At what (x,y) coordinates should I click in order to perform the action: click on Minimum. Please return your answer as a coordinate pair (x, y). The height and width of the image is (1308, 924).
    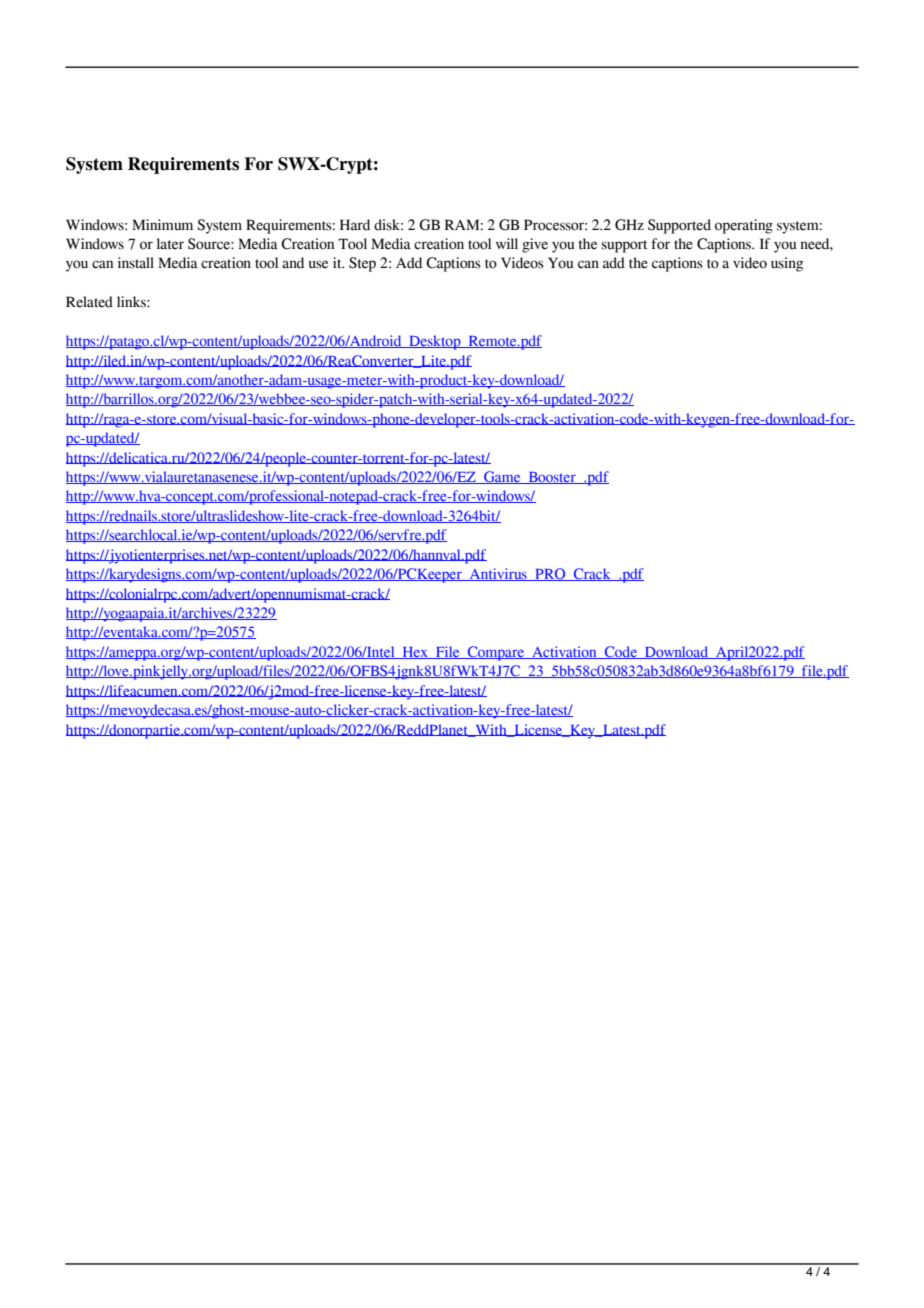
    Looking at the image, I should click on (162, 224).
